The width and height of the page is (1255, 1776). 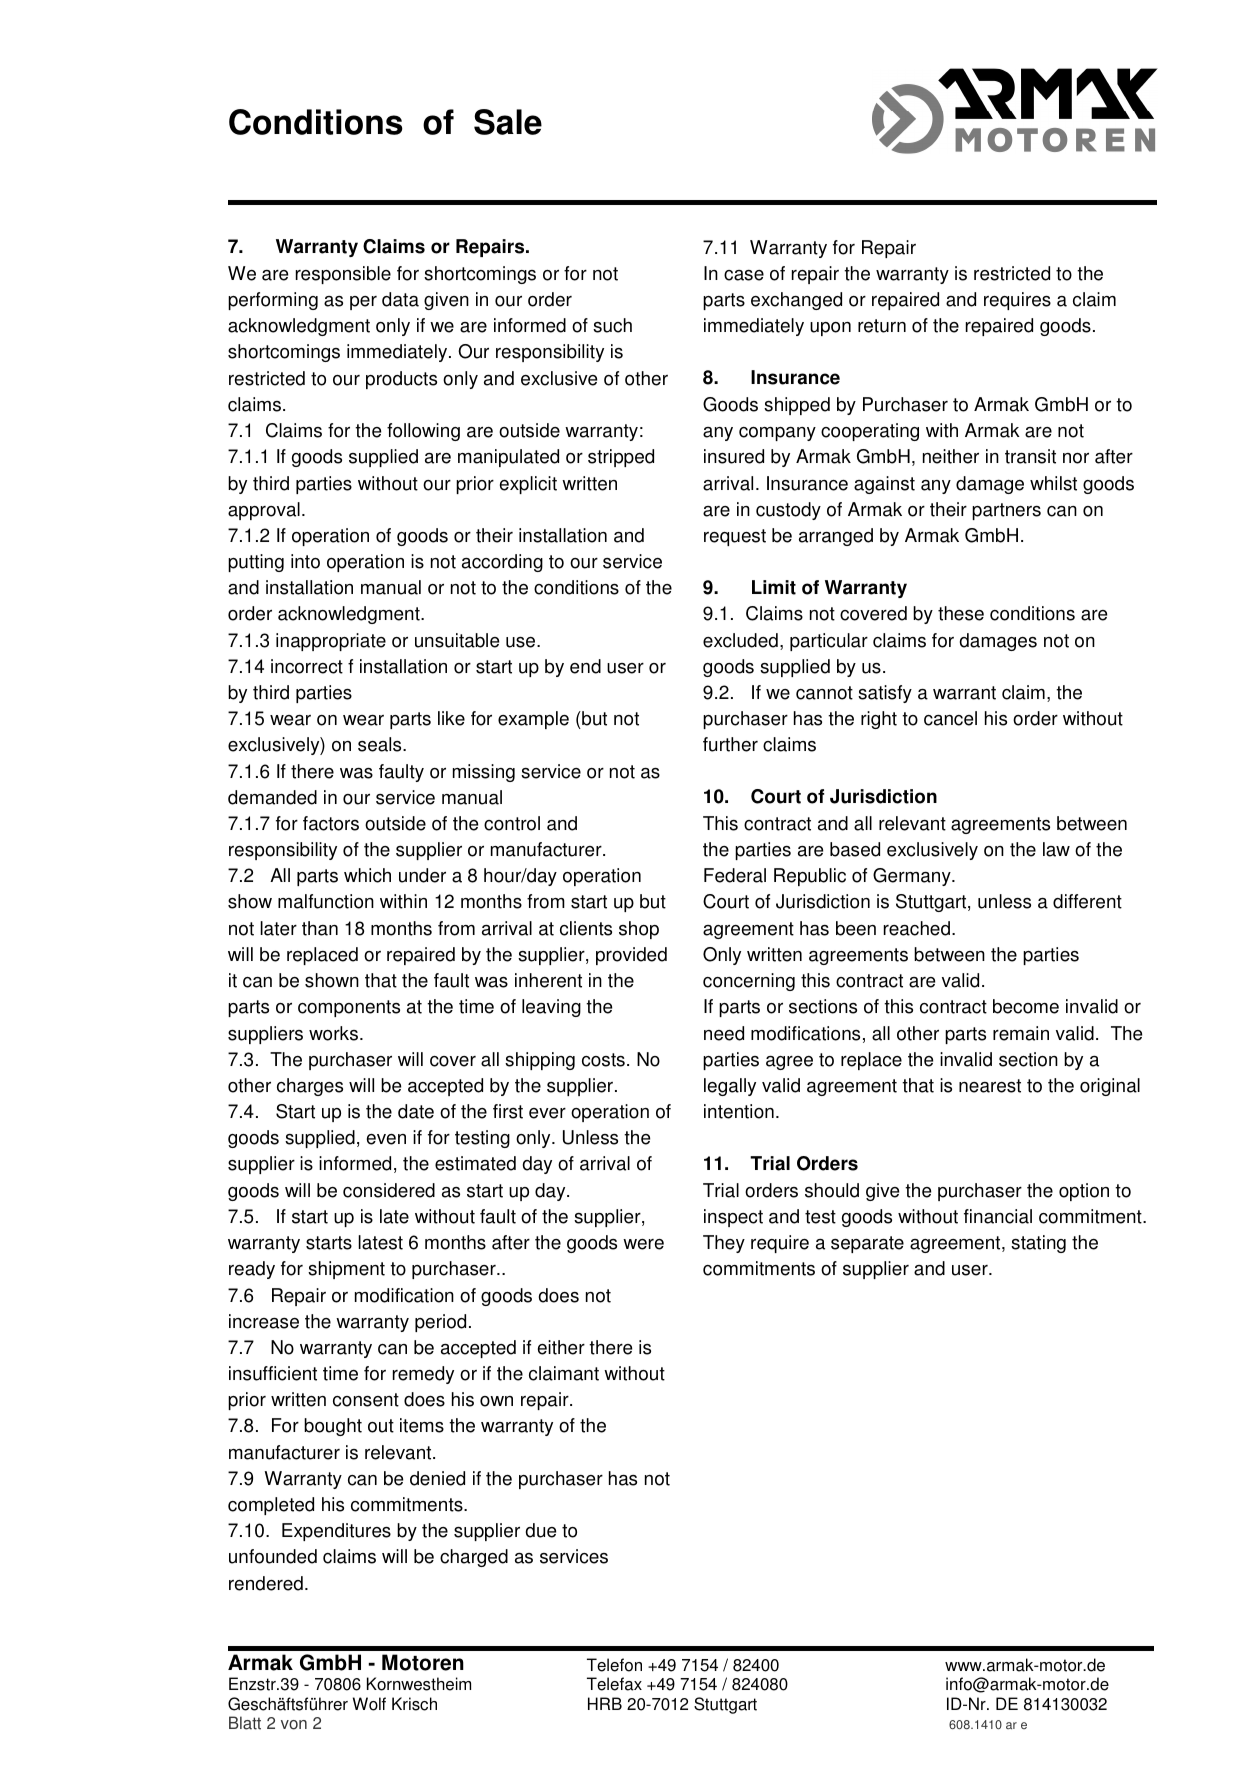 I want to click on HRB, so click(x=605, y=1703).
